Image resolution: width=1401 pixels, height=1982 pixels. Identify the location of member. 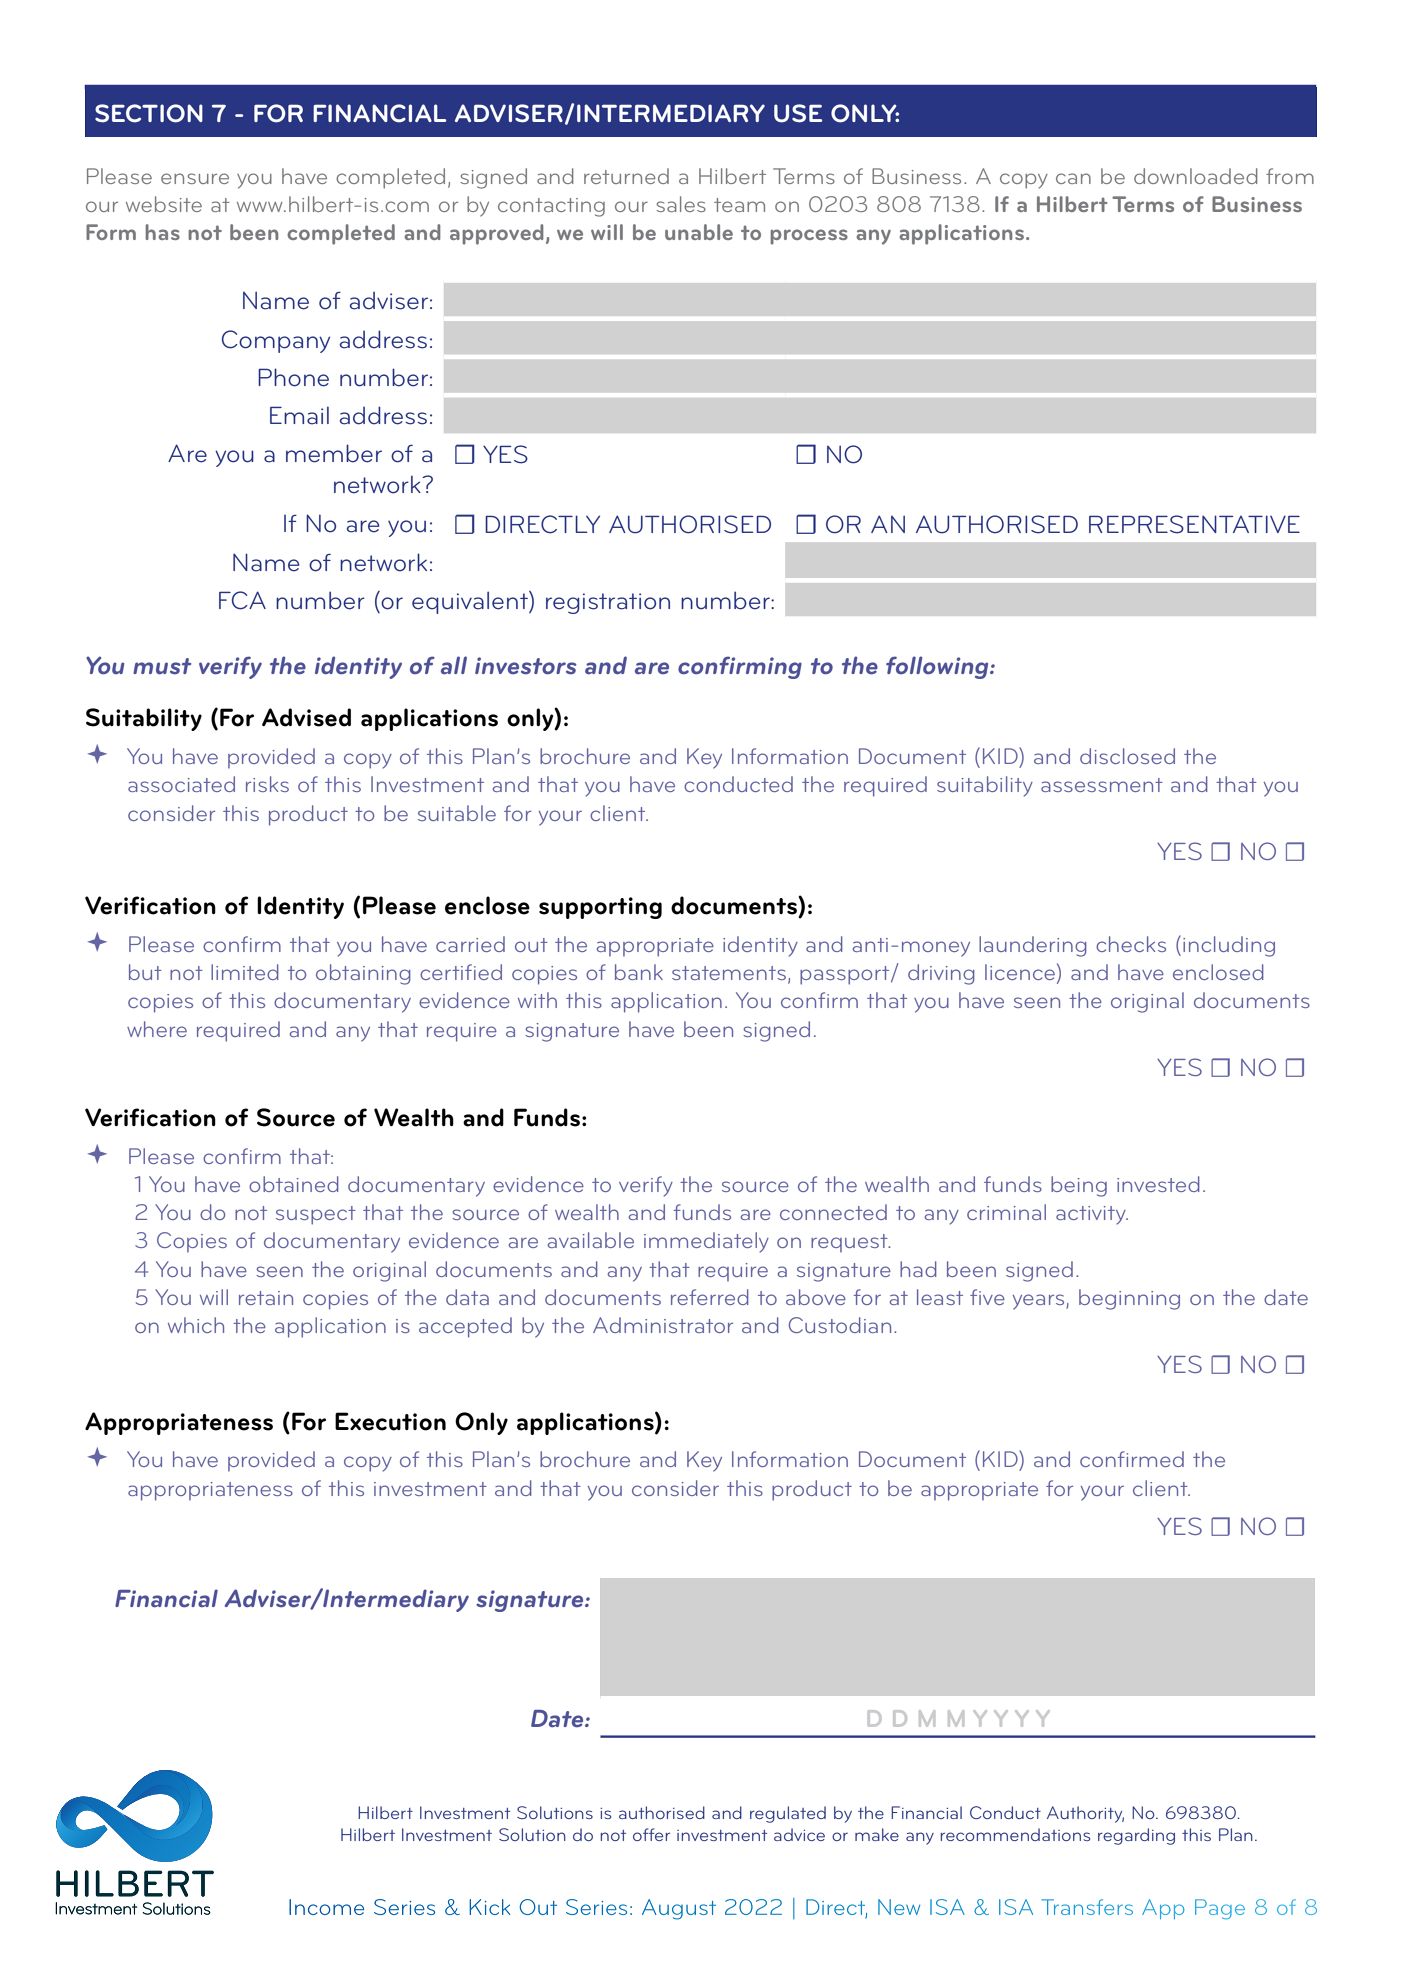
(334, 453).
